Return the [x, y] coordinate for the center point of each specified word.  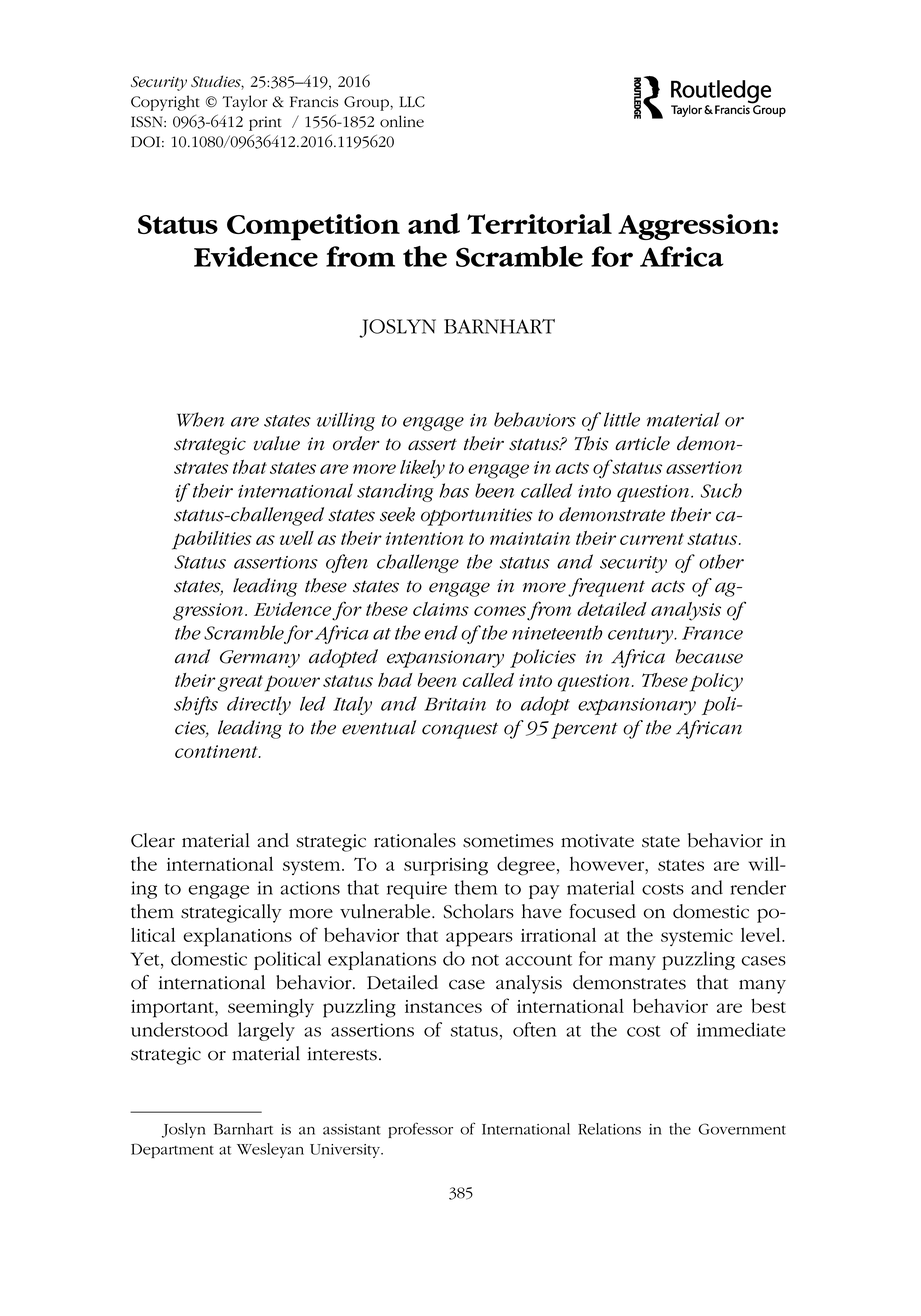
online [402, 121]
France [712, 633]
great [240, 683]
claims [441, 609]
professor [420, 1130]
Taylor [245, 103]
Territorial [539, 223]
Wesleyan [270, 1150]
